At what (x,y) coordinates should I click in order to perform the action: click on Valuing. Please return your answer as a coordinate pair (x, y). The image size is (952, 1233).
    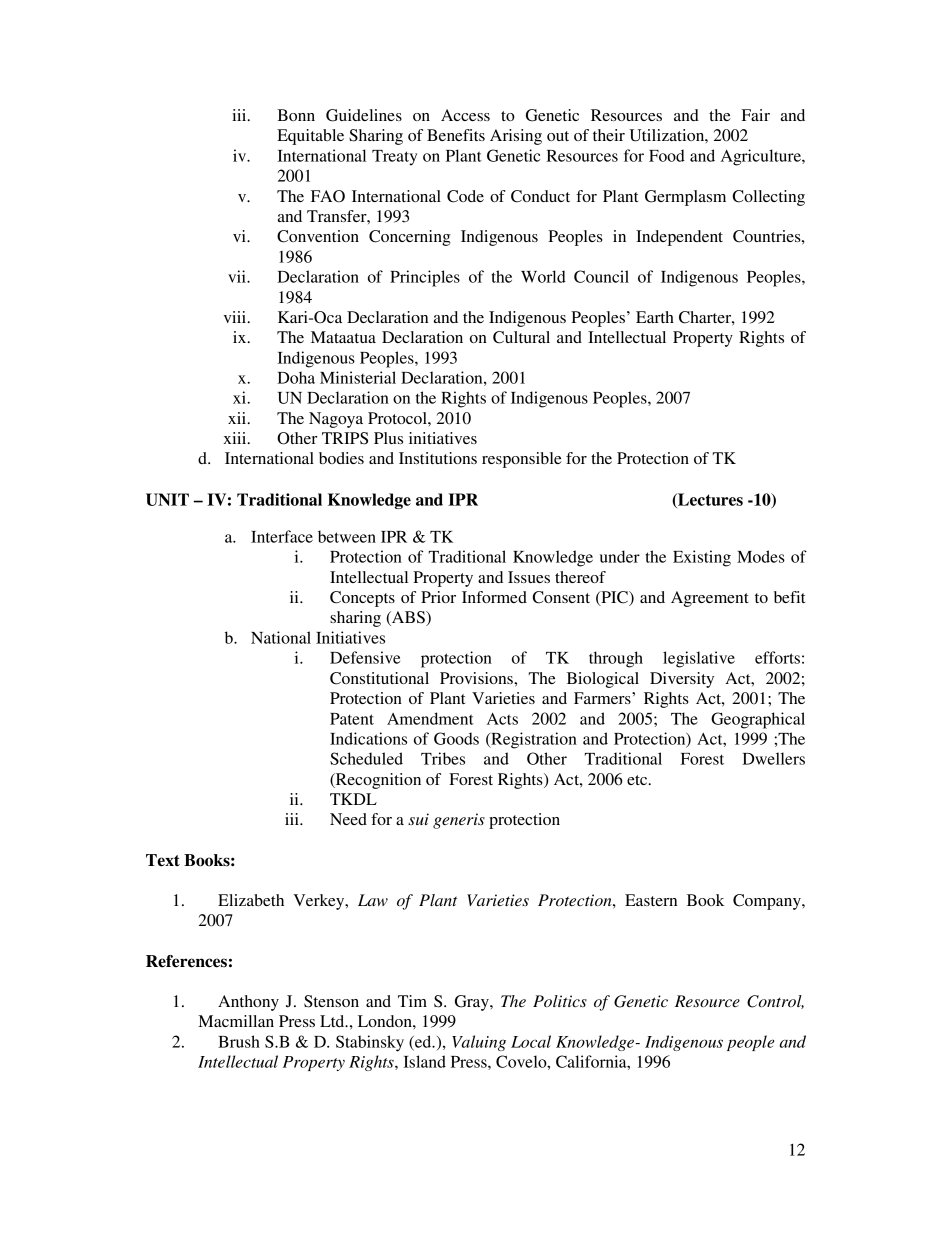
    Looking at the image, I should click on (479, 1043).
